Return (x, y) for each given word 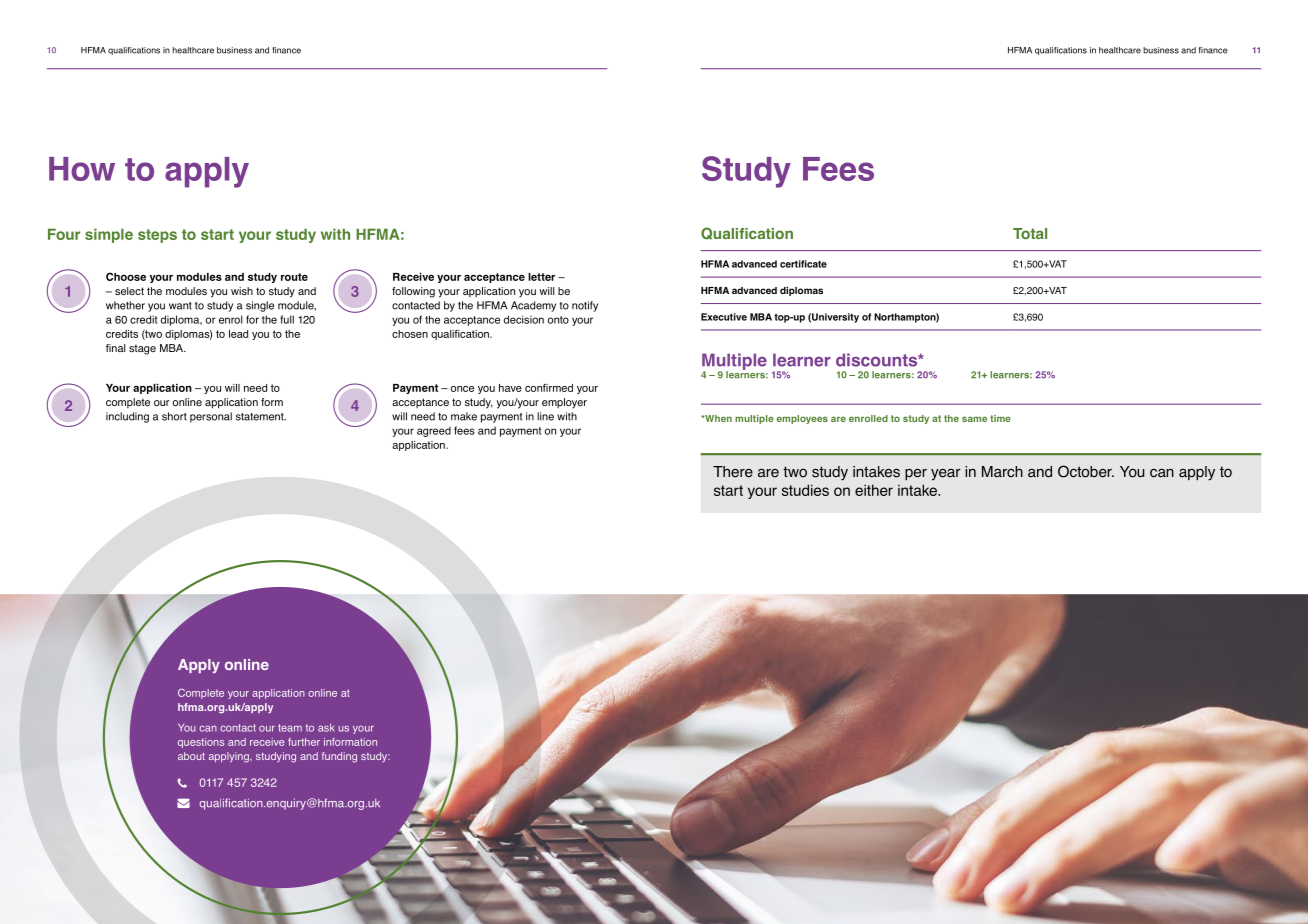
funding (339, 757)
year (945, 475)
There (733, 472)
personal (211, 417)
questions (201, 743)
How (82, 169)
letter (541, 277)
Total (1030, 233)
